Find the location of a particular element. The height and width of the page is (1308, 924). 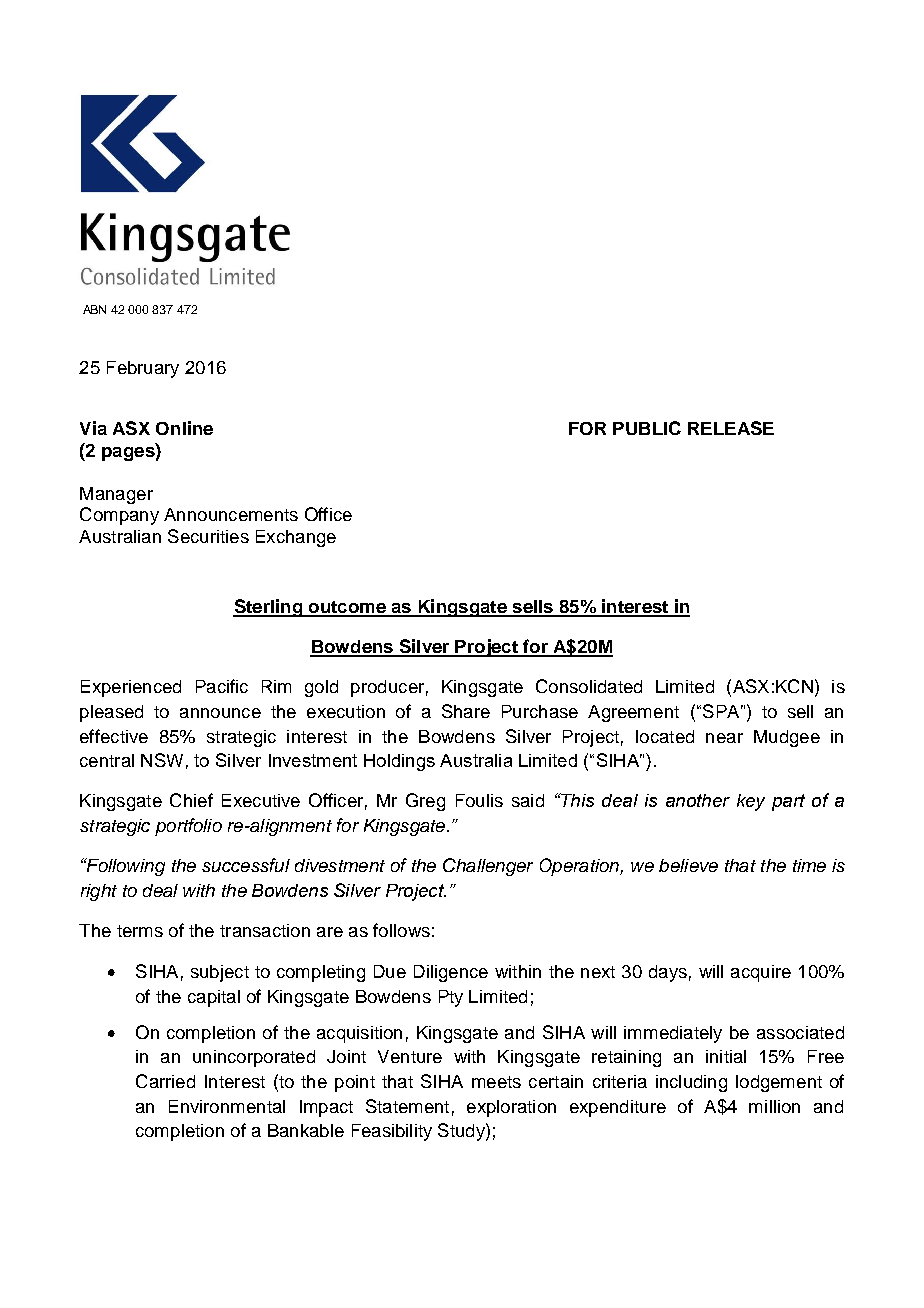

outcome is located at coordinates (347, 608).
